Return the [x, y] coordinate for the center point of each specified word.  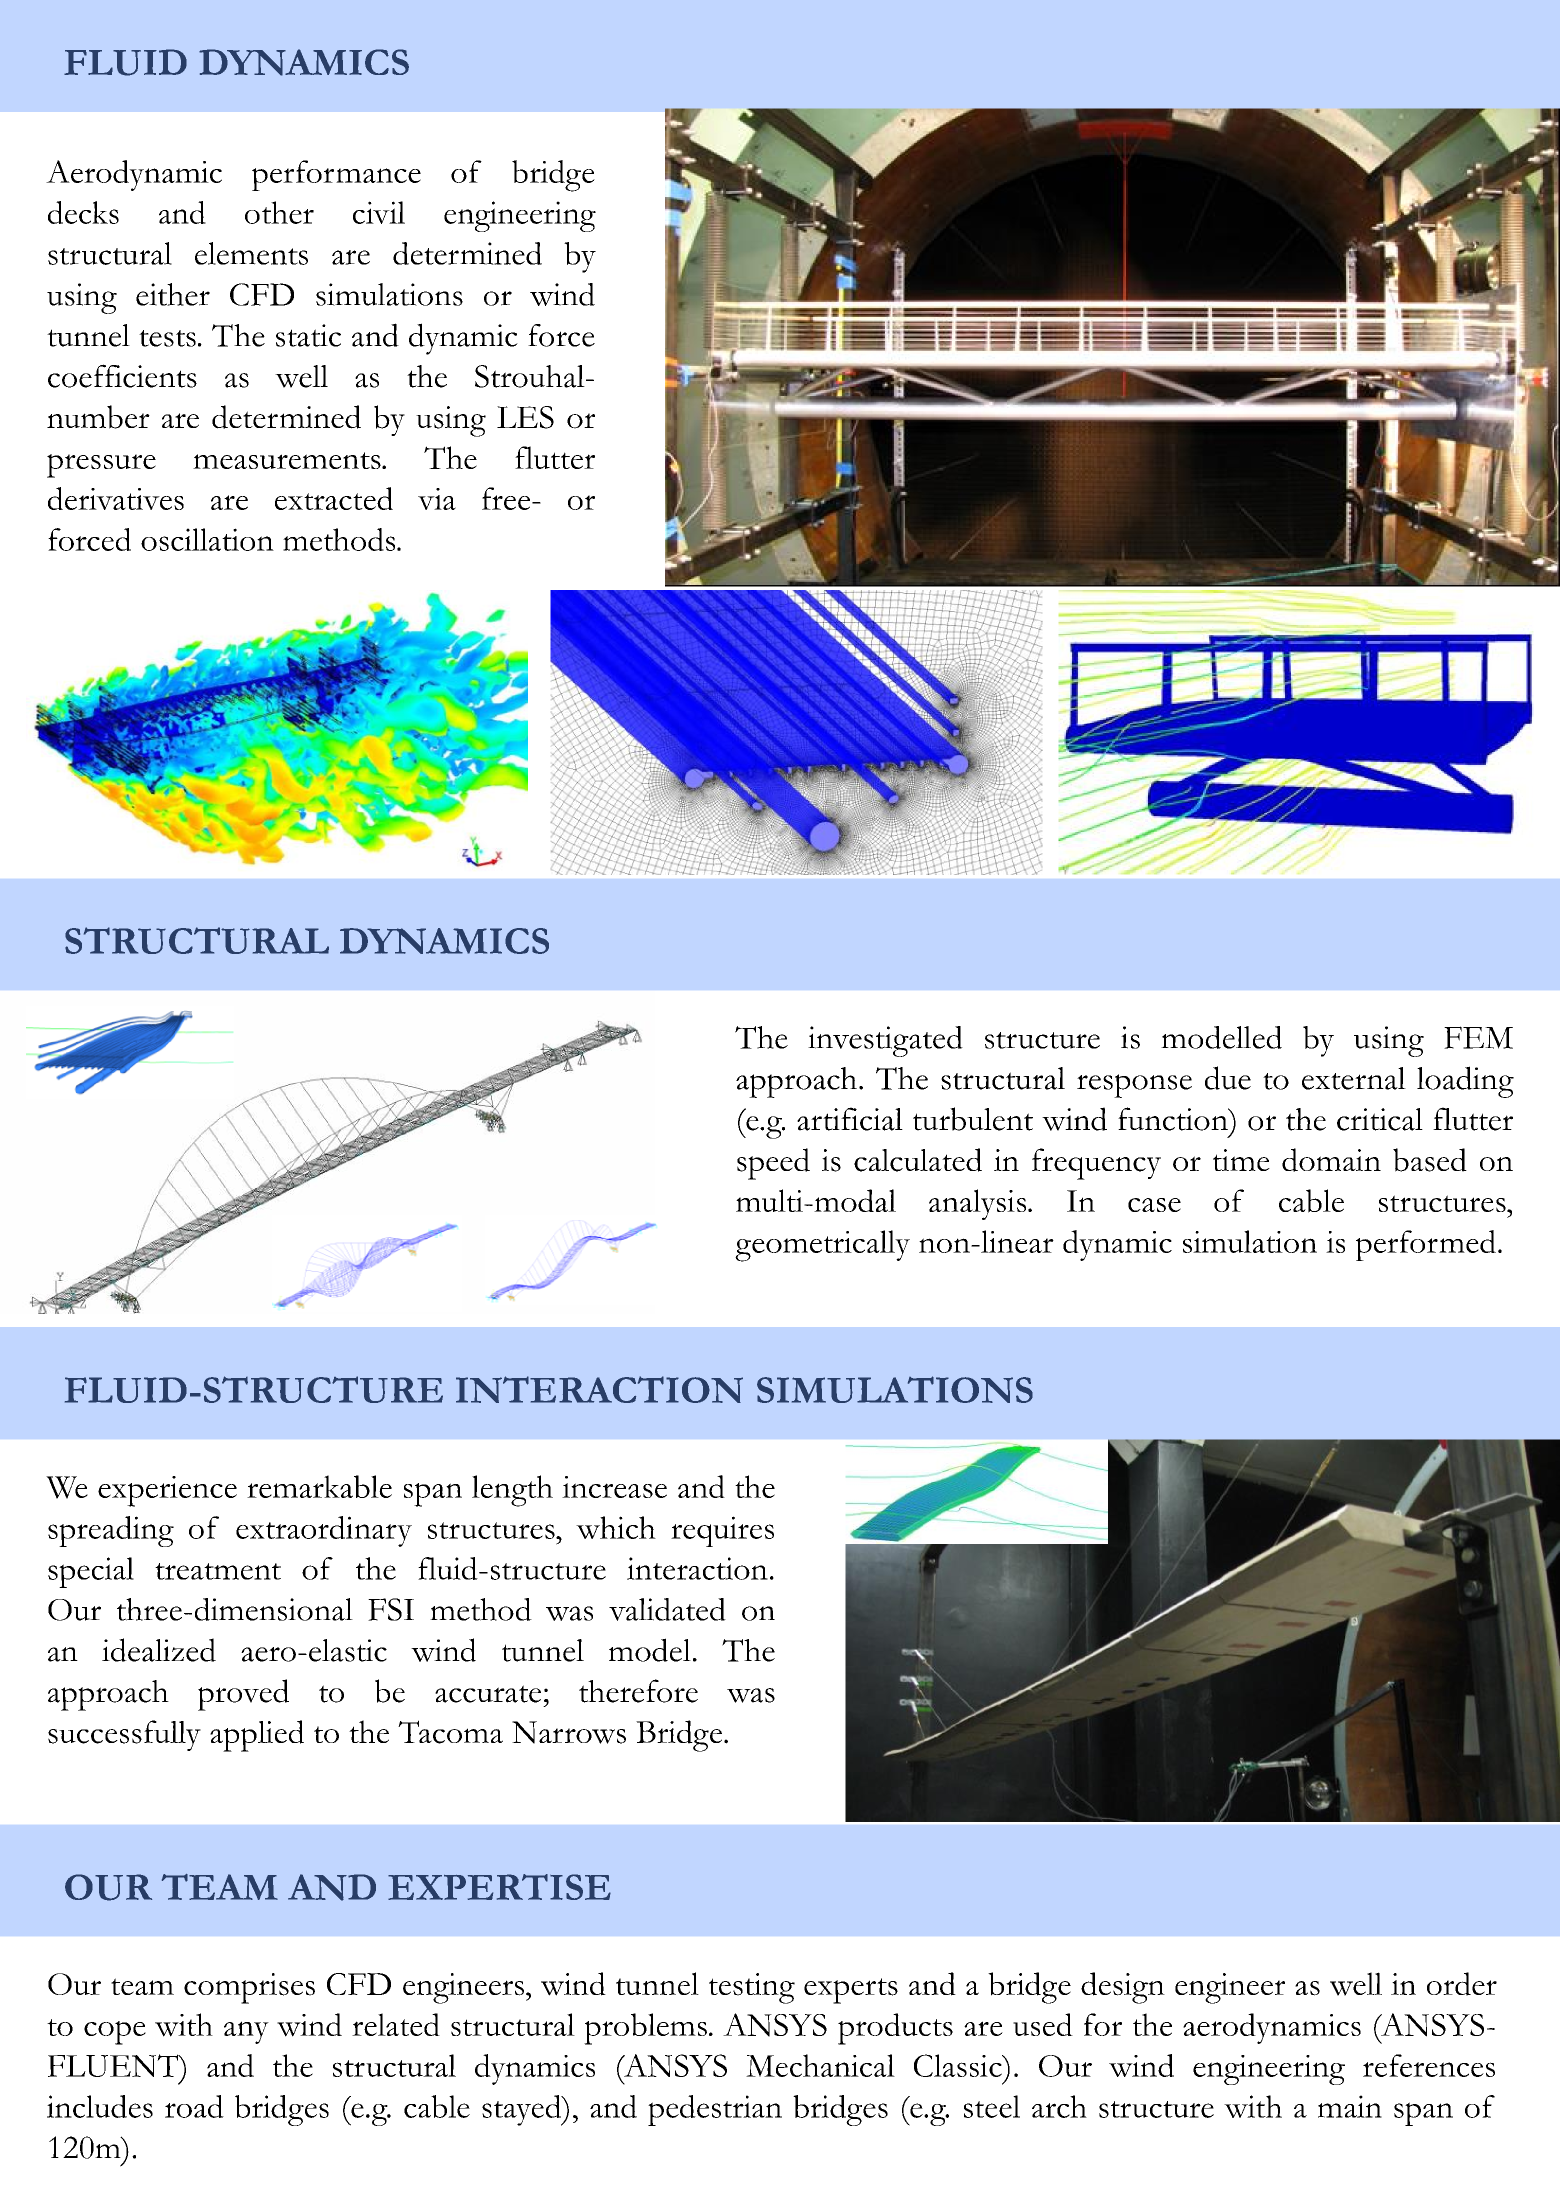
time [1241, 1160]
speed [773, 1164]
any [246, 2032]
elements [251, 253]
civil [379, 212]
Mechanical [820, 2065]
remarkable [319, 1486]
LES [525, 417]
